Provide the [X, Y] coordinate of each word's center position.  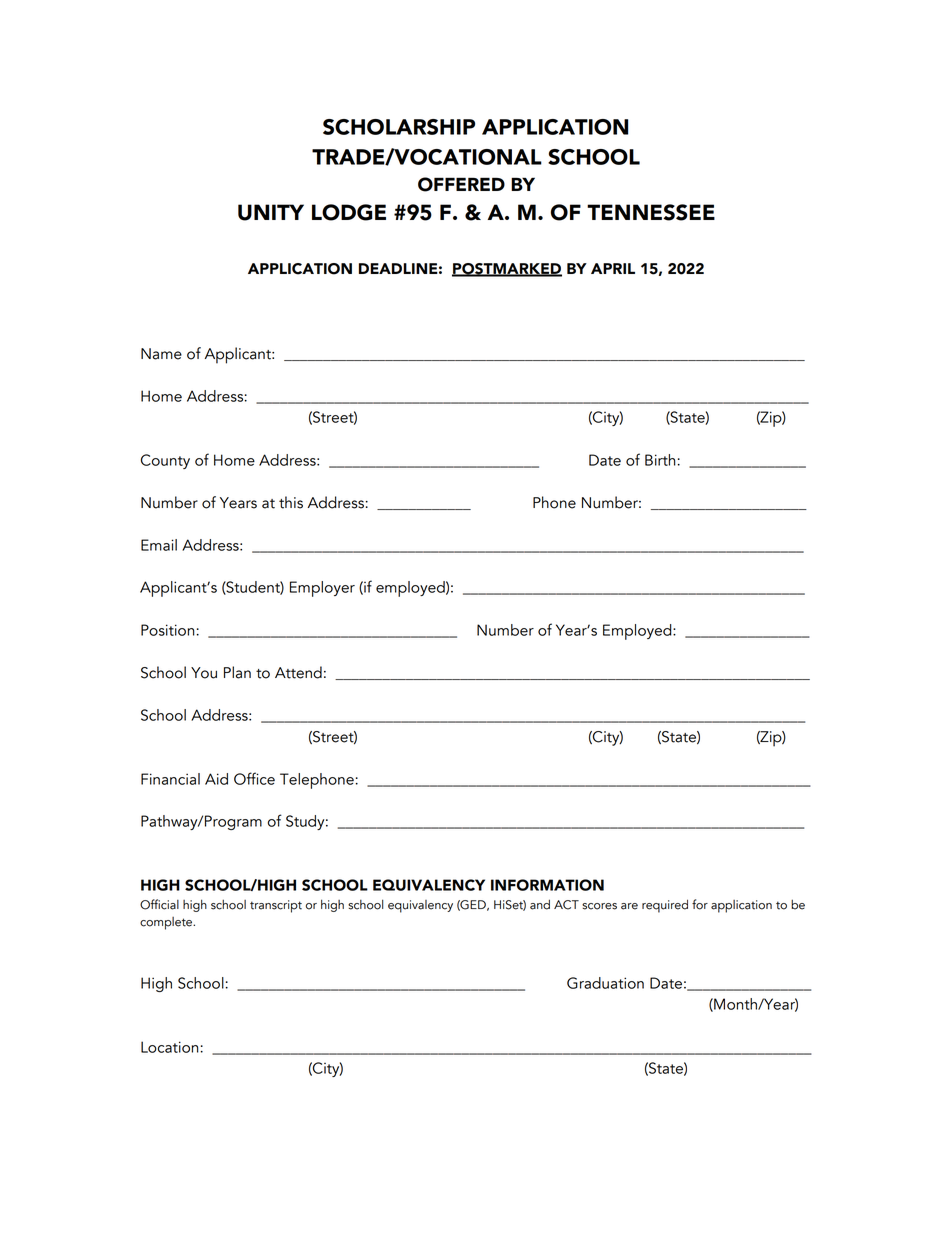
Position [168, 630]
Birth [660, 460]
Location [170, 1047]
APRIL [613, 268]
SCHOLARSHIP [399, 127]
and [540, 904]
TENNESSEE [651, 212]
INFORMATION [547, 885]
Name [161, 354]
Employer [322, 589]
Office [254, 778]
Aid [216, 779]
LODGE [349, 212]
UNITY [271, 212]
